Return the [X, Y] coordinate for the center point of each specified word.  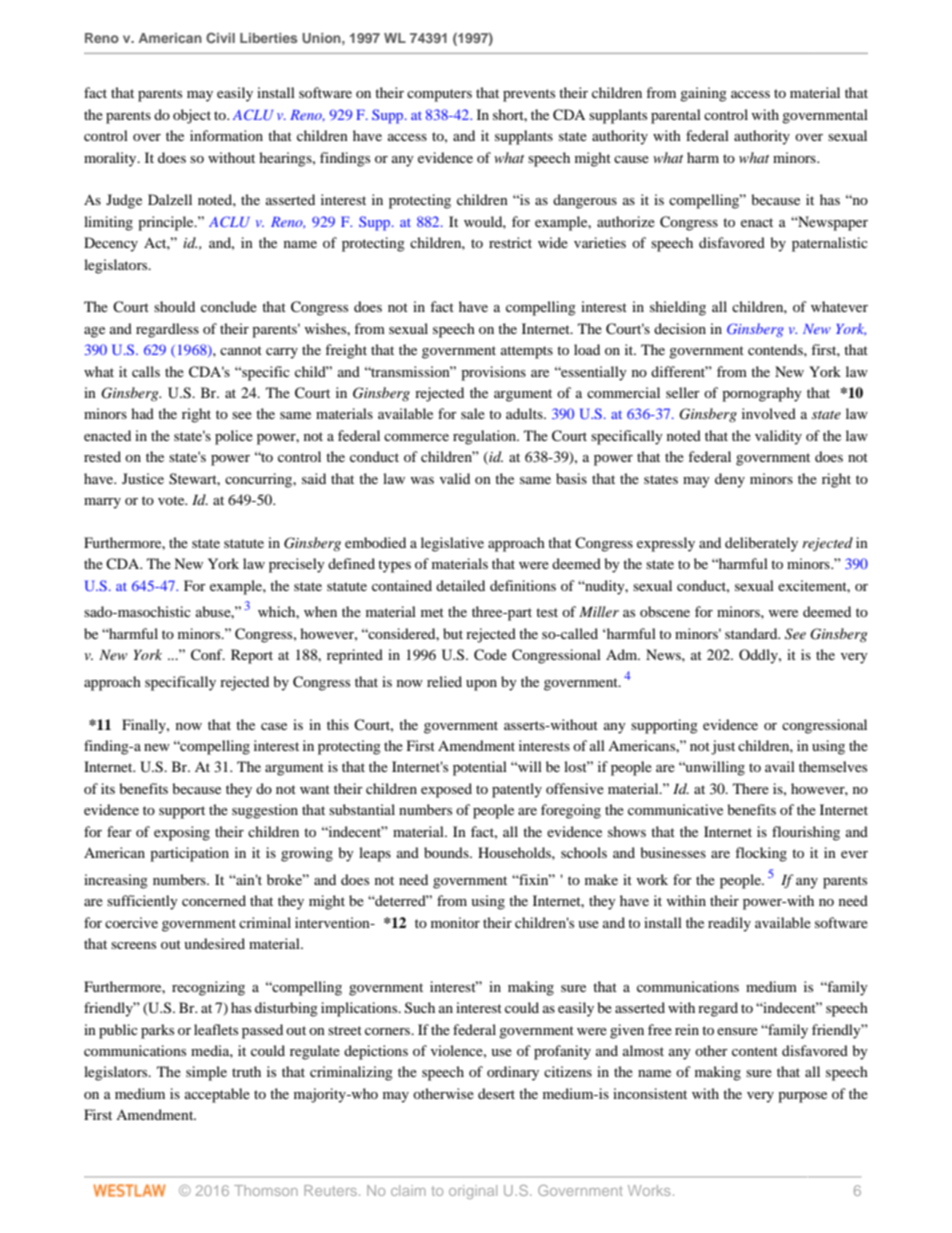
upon [481, 685]
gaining [703, 94]
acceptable [217, 1095]
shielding [678, 308]
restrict [510, 242]
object [192, 116]
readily [729, 924]
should [174, 306]
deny [730, 480]
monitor [455, 922]
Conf [208, 655]
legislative [452, 544]
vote [172, 500]
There [751, 788]
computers [439, 95]
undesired [214, 943]
